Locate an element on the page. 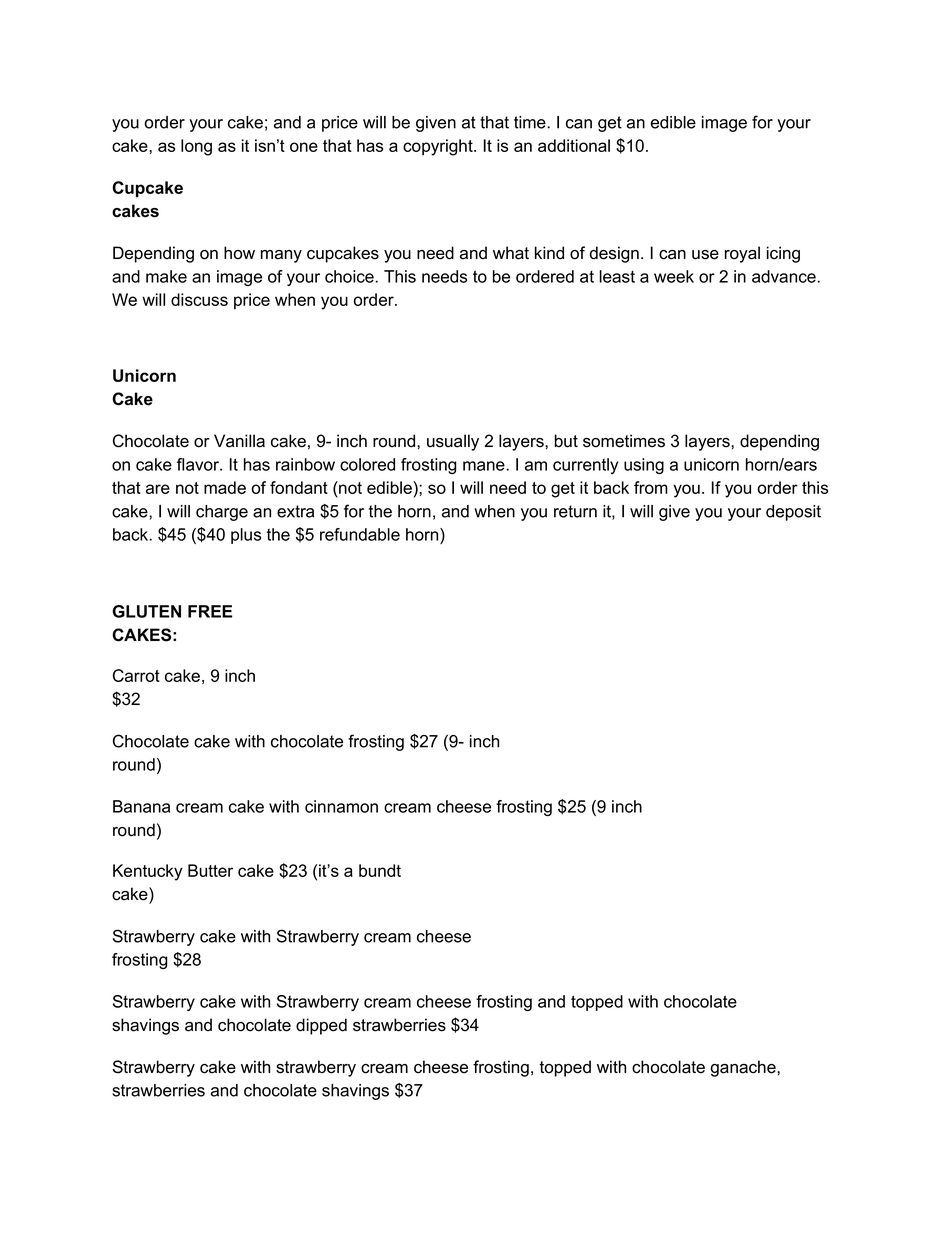 This document has width=952, height=1233. Banana is located at coordinates (141, 806).
